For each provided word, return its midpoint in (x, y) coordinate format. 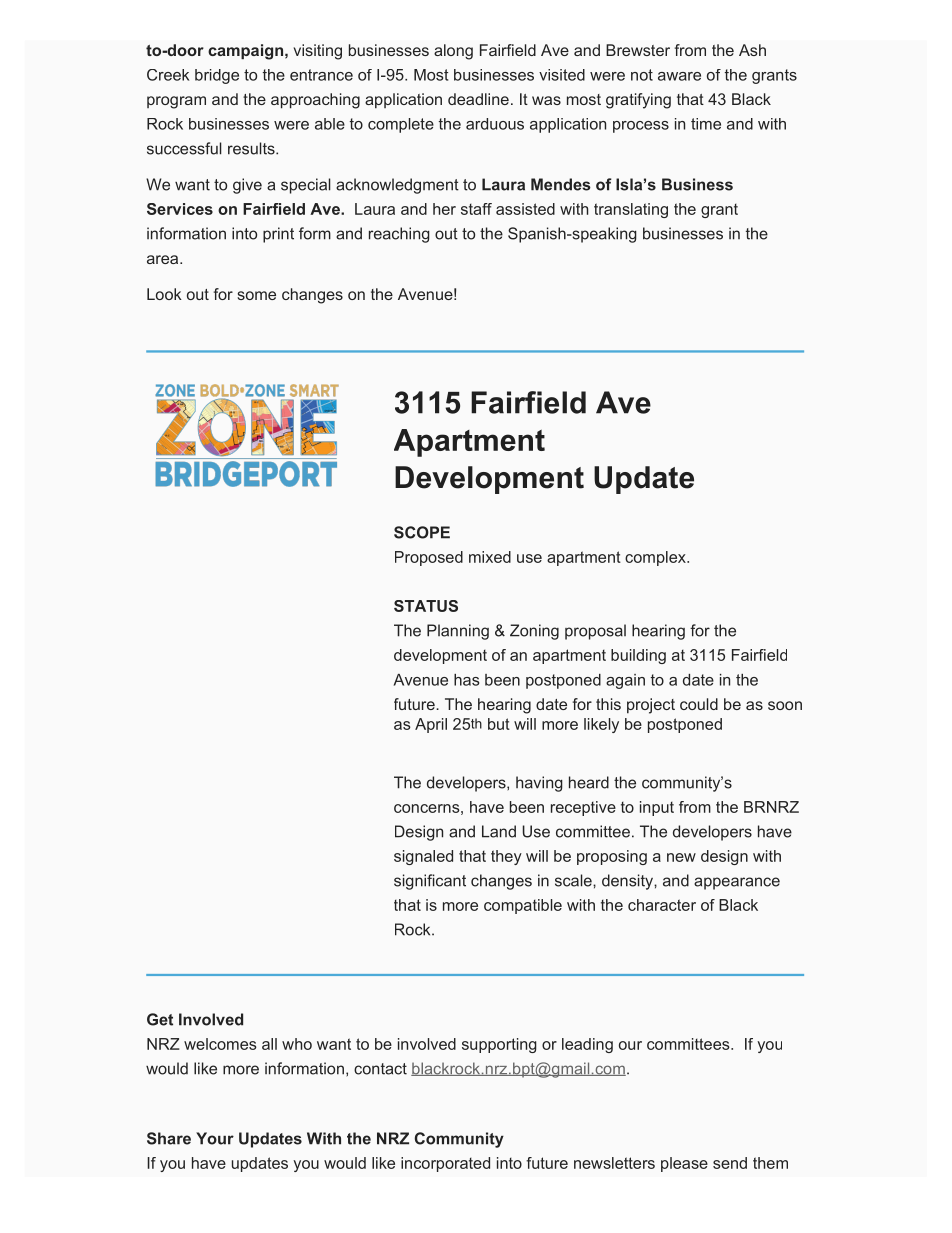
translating (631, 210)
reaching (399, 235)
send (730, 1163)
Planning (458, 632)
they (506, 857)
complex (656, 558)
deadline (478, 99)
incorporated (445, 1164)
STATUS (426, 606)
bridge (217, 76)
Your (215, 1138)
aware (679, 76)
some (256, 295)
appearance (737, 883)
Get (160, 1019)
